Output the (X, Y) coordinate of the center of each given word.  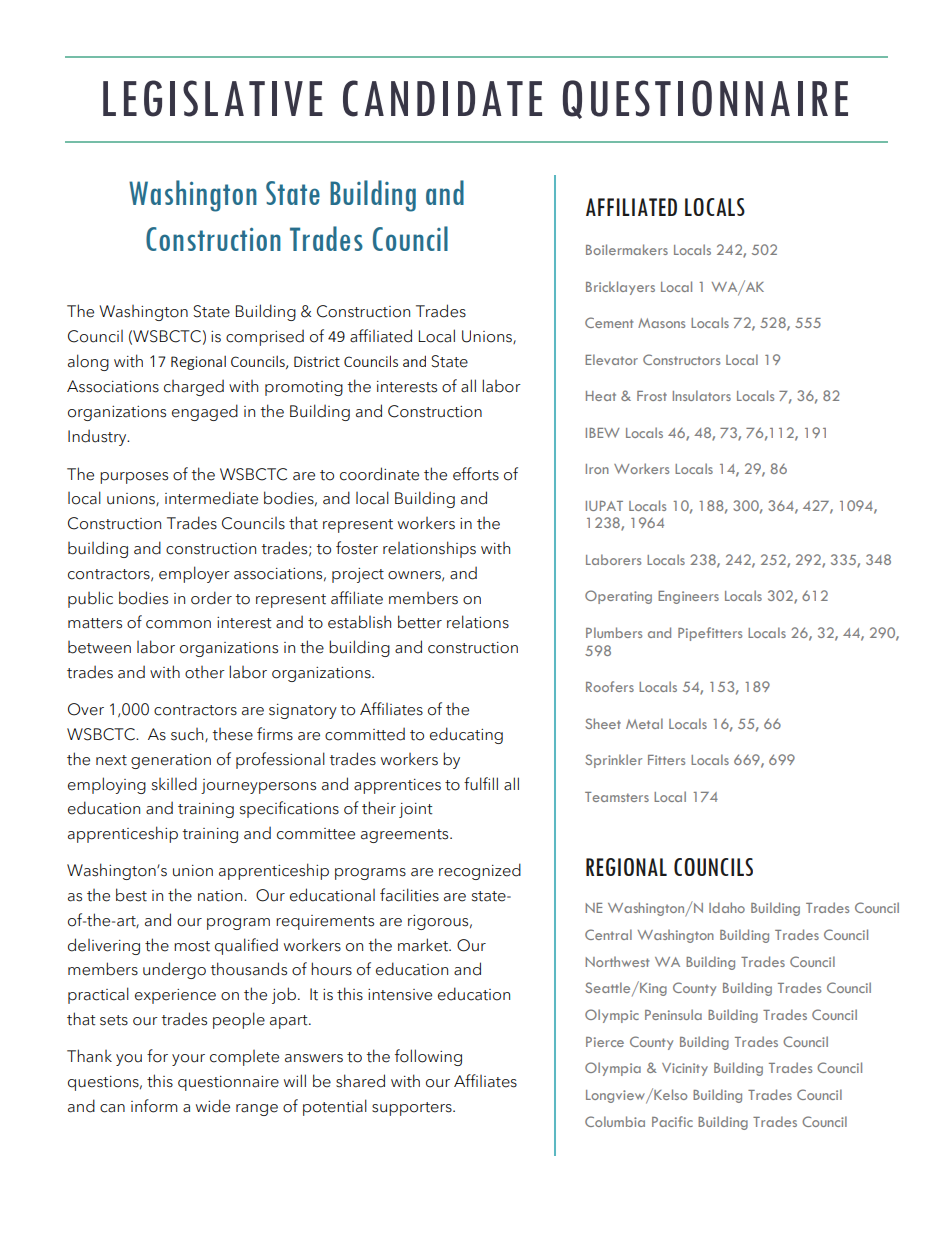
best (131, 895)
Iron (597, 469)
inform (154, 1106)
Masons (661, 323)
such (188, 735)
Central (608, 934)
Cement (609, 322)
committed (365, 734)
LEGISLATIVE (213, 98)
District (317, 361)
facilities (409, 895)
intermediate (211, 498)
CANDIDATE (442, 98)
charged (194, 387)
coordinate (379, 474)
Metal (644, 723)
